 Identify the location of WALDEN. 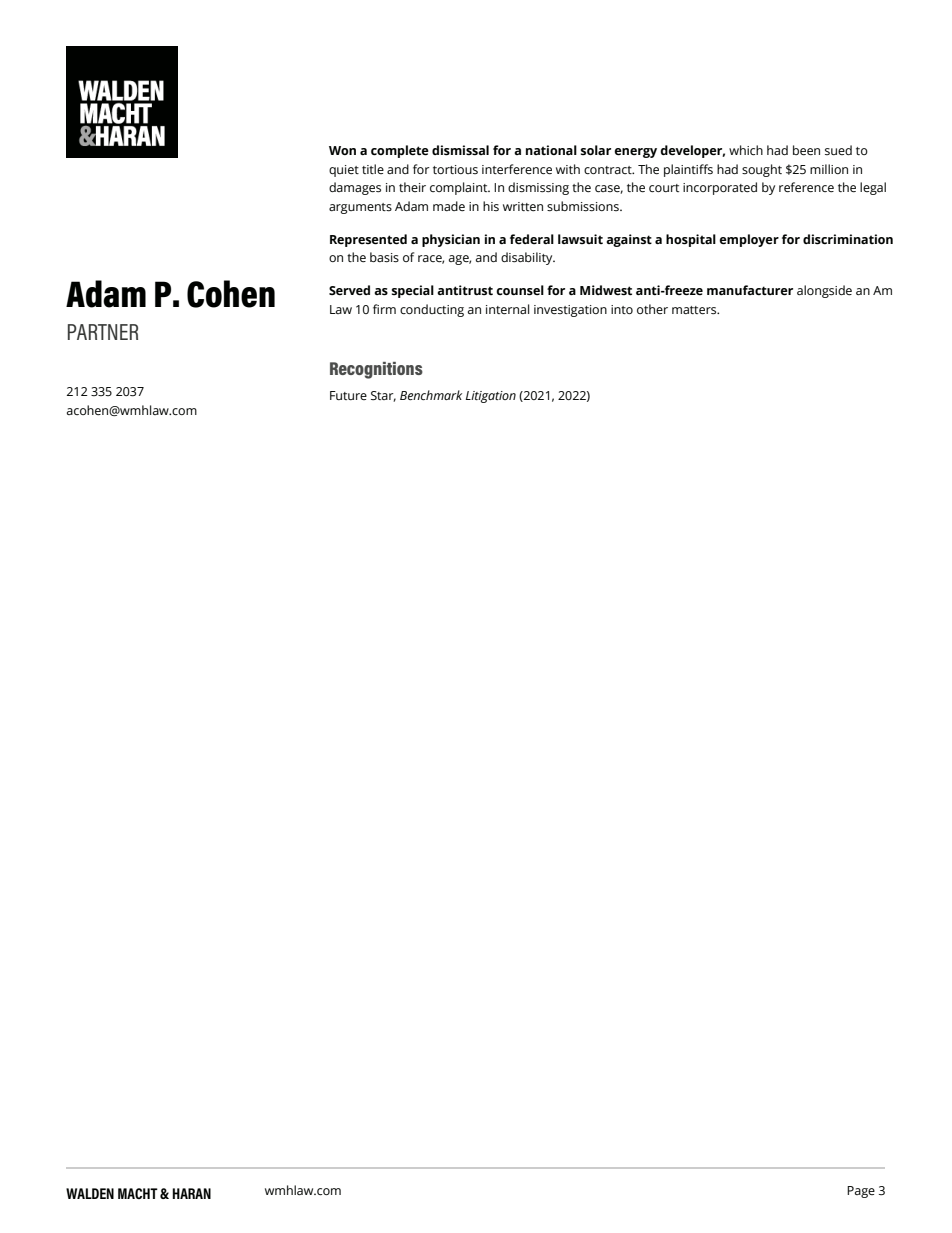
(90, 1193).
